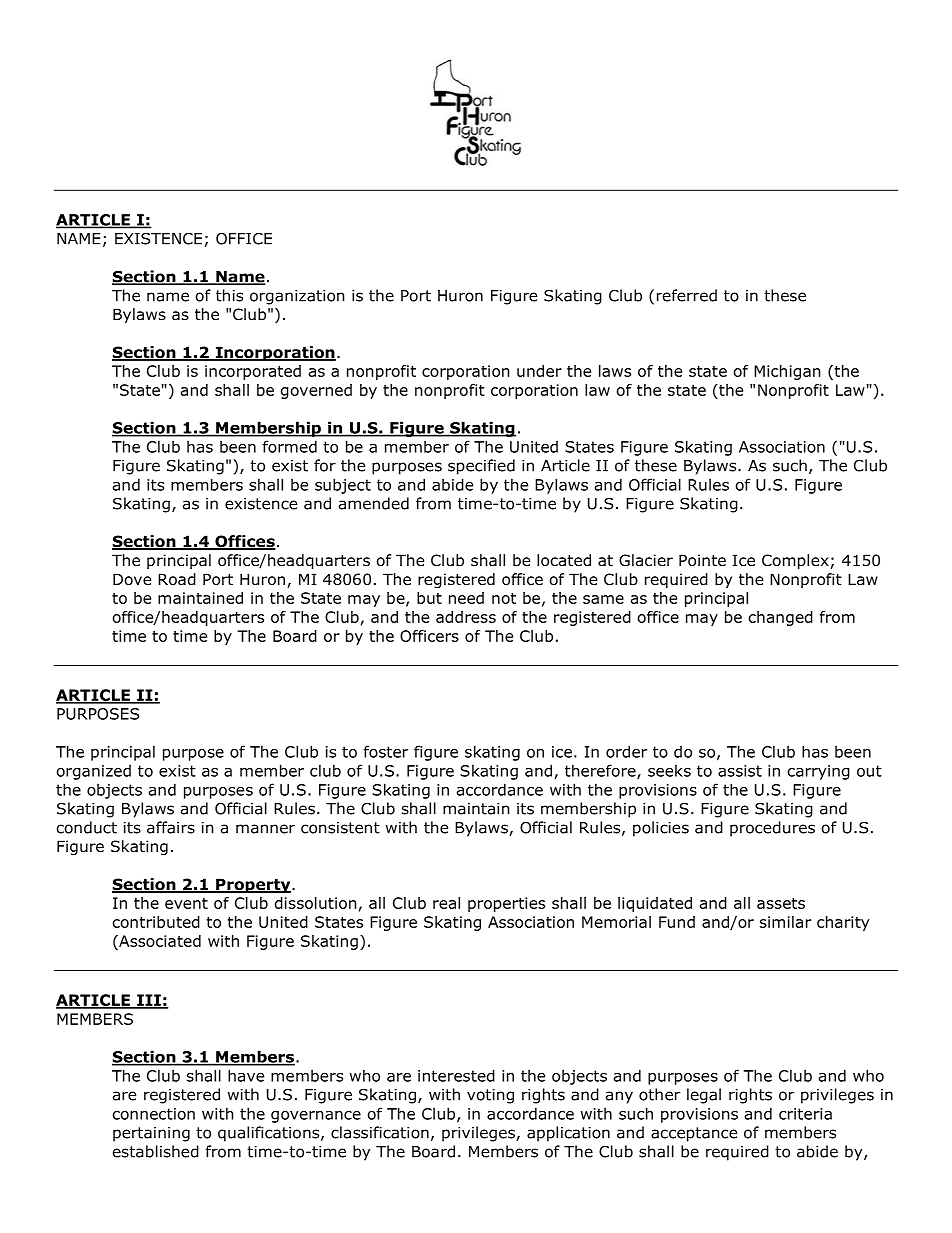 This screenshot has height=1233, width=952. I want to click on similar, so click(785, 922).
